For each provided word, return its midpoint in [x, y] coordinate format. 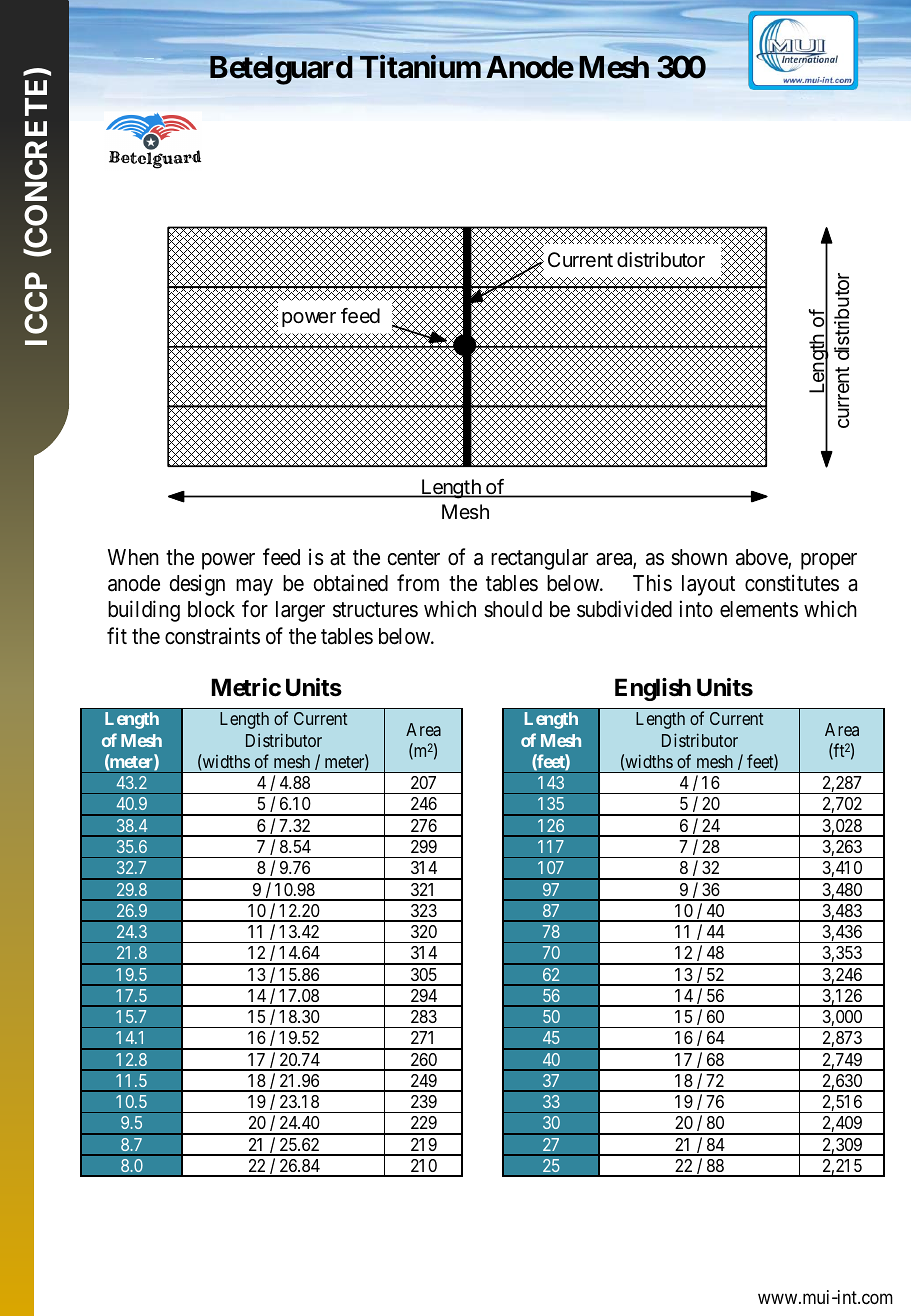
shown [699, 557]
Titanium [420, 67]
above [762, 558]
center [413, 558]
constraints [212, 636]
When [133, 557]
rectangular [539, 559]
